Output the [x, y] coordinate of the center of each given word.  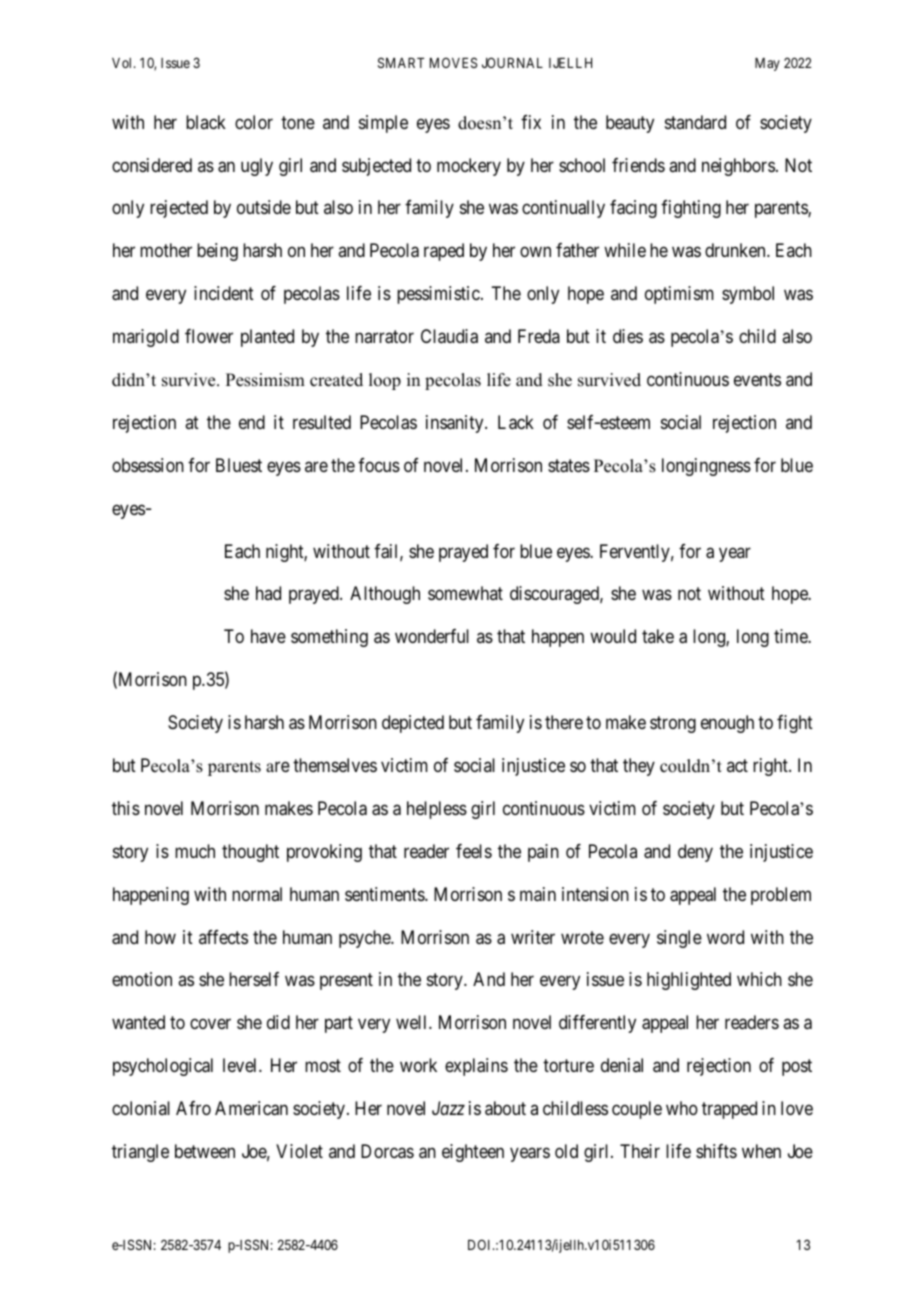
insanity [456, 424]
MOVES [453, 62]
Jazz [448, 1108]
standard [695, 122]
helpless [437, 810]
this [126, 808]
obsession [148, 465]
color [254, 122]
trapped [729, 1110]
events [757, 379]
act [737, 765]
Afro [193, 1108]
